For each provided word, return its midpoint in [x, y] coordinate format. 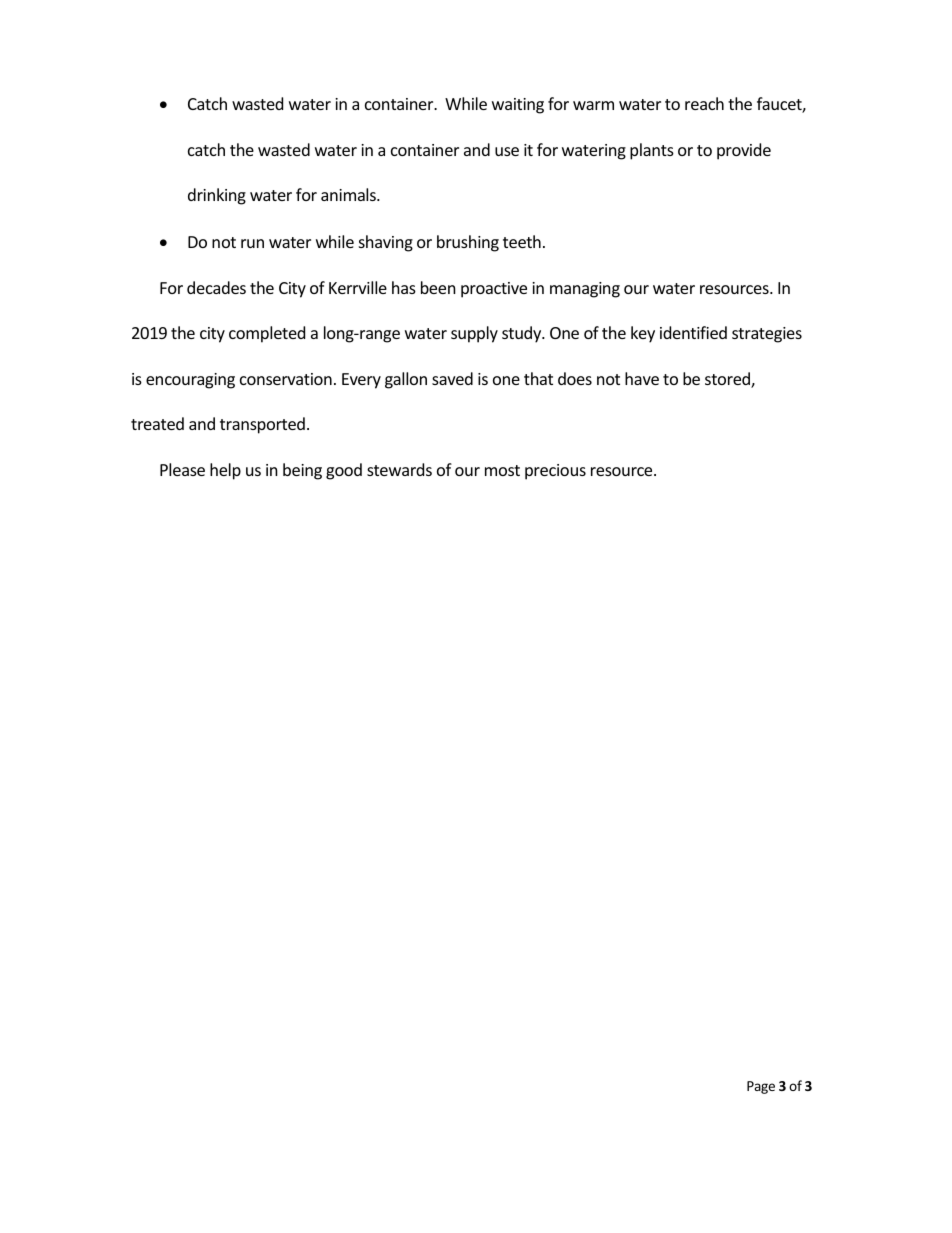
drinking [217, 196]
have [642, 378]
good [344, 471]
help [225, 471]
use [507, 151]
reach [704, 103]
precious [555, 472]
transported [262, 425]
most [502, 470]
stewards [399, 469]
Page [761, 1087]
